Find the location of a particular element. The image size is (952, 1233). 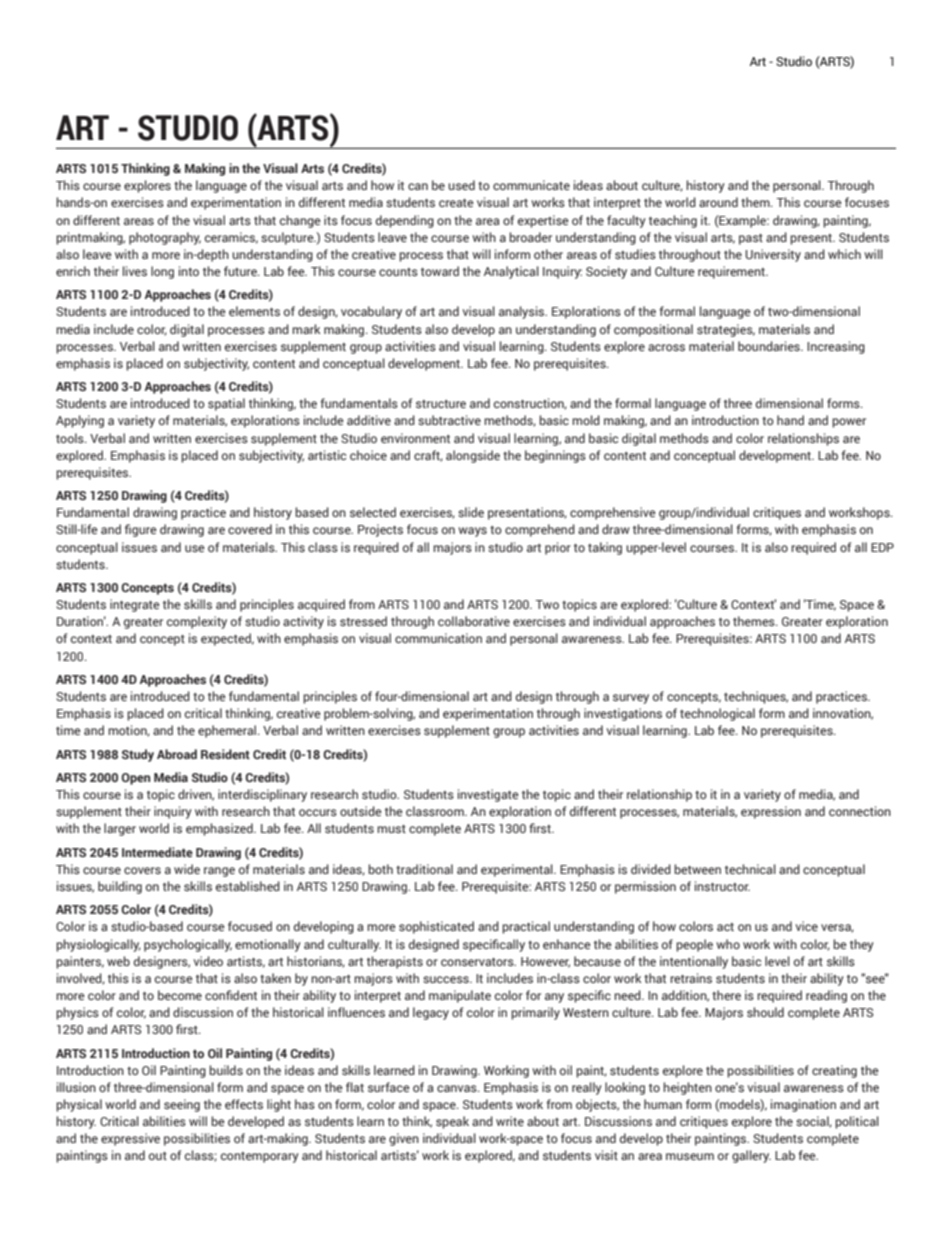

larger is located at coordinates (120, 829).
